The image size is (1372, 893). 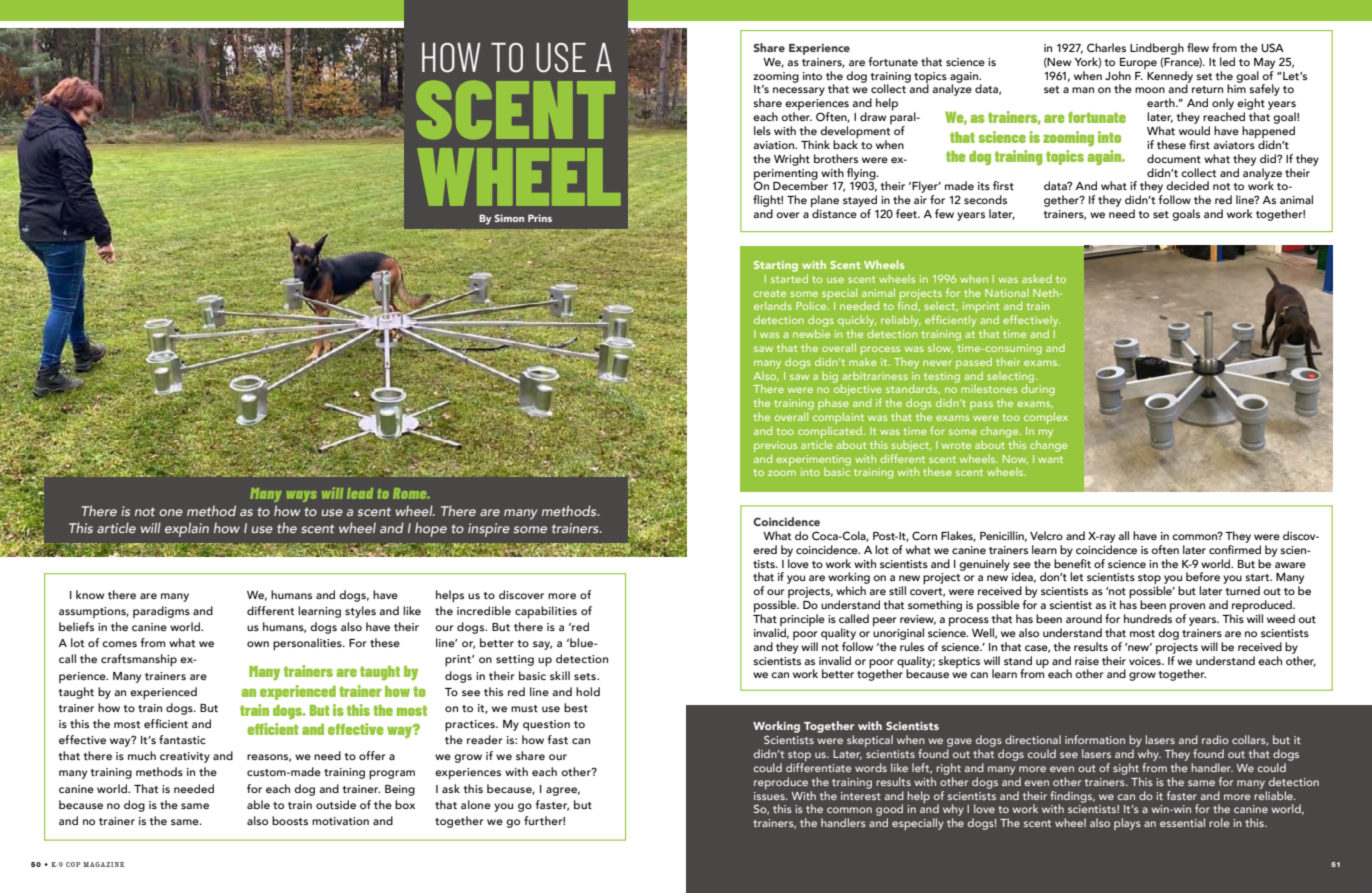 I want to click on hundreds, so click(x=1148, y=617).
